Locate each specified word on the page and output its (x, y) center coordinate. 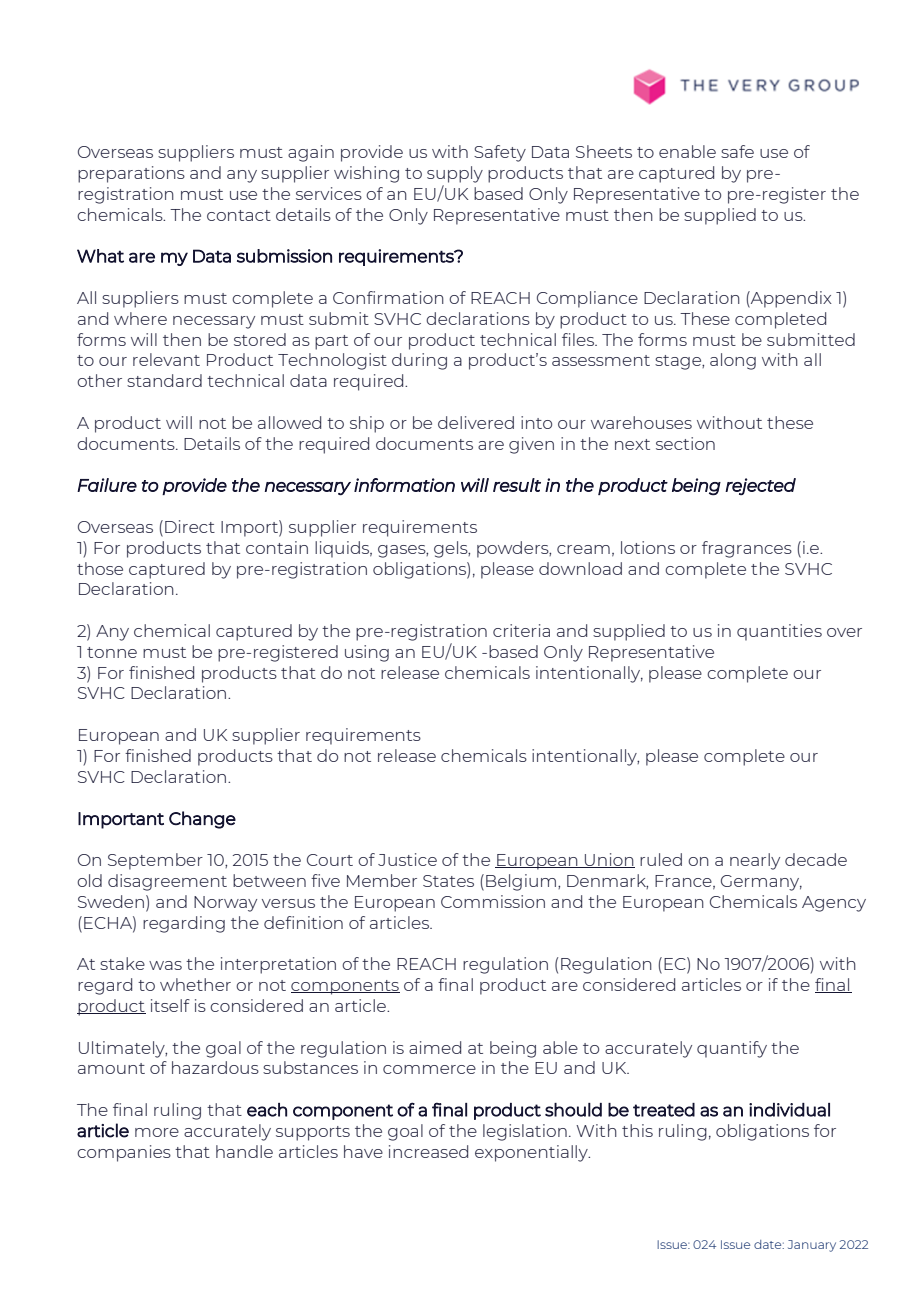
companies (124, 1153)
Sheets (604, 151)
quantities (779, 632)
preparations (131, 174)
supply (455, 174)
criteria (521, 630)
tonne (112, 652)
